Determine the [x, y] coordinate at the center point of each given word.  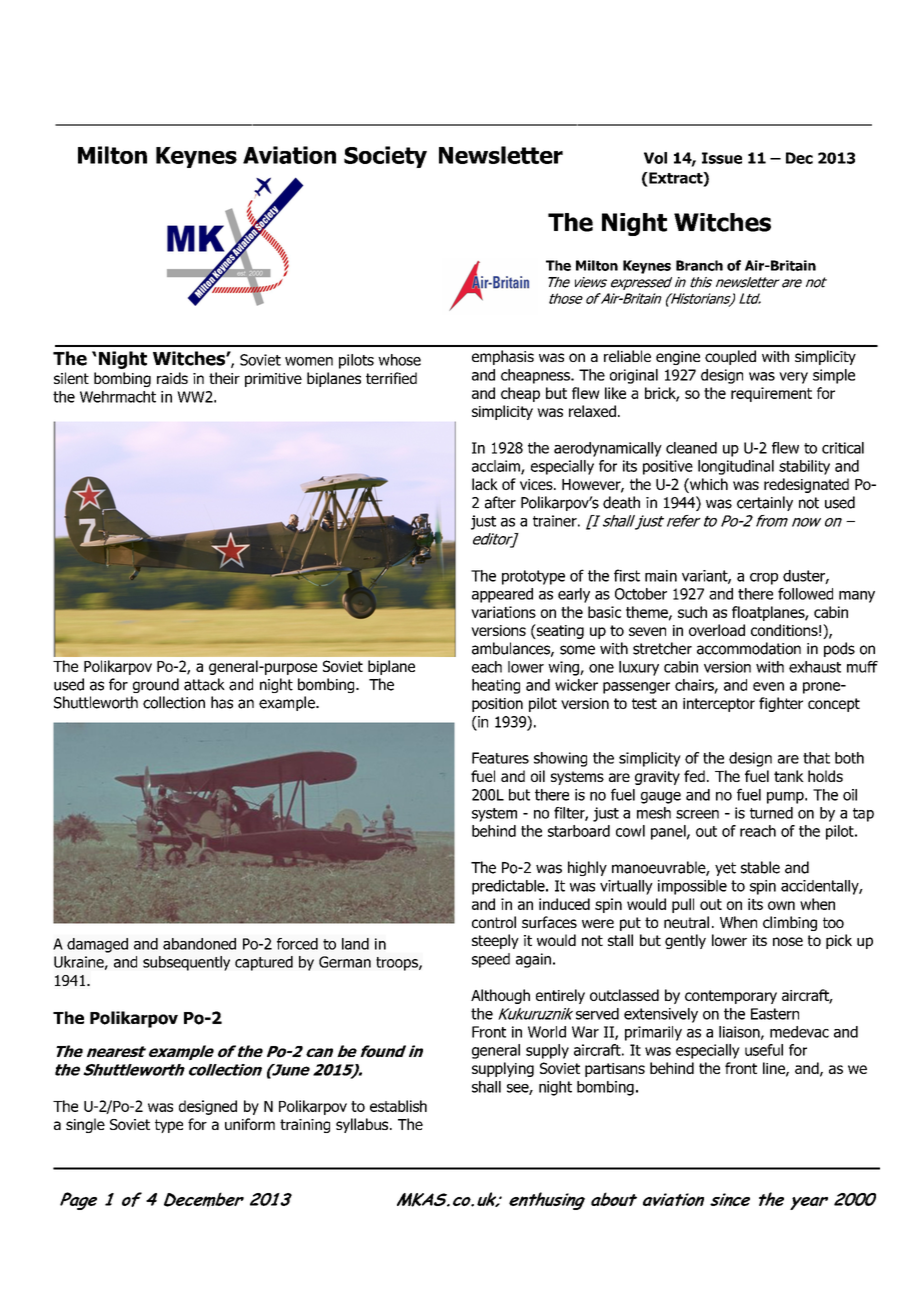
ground [156, 685]
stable [760, 867]
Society [385, 157]
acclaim [497, 467]
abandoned [199, 944]
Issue [722, 158]
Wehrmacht [118, 397]
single [85, 1125]
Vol [655, 158]
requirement [771, 394]
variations [503, 612]
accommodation [749, 648]
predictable [509, 887]
